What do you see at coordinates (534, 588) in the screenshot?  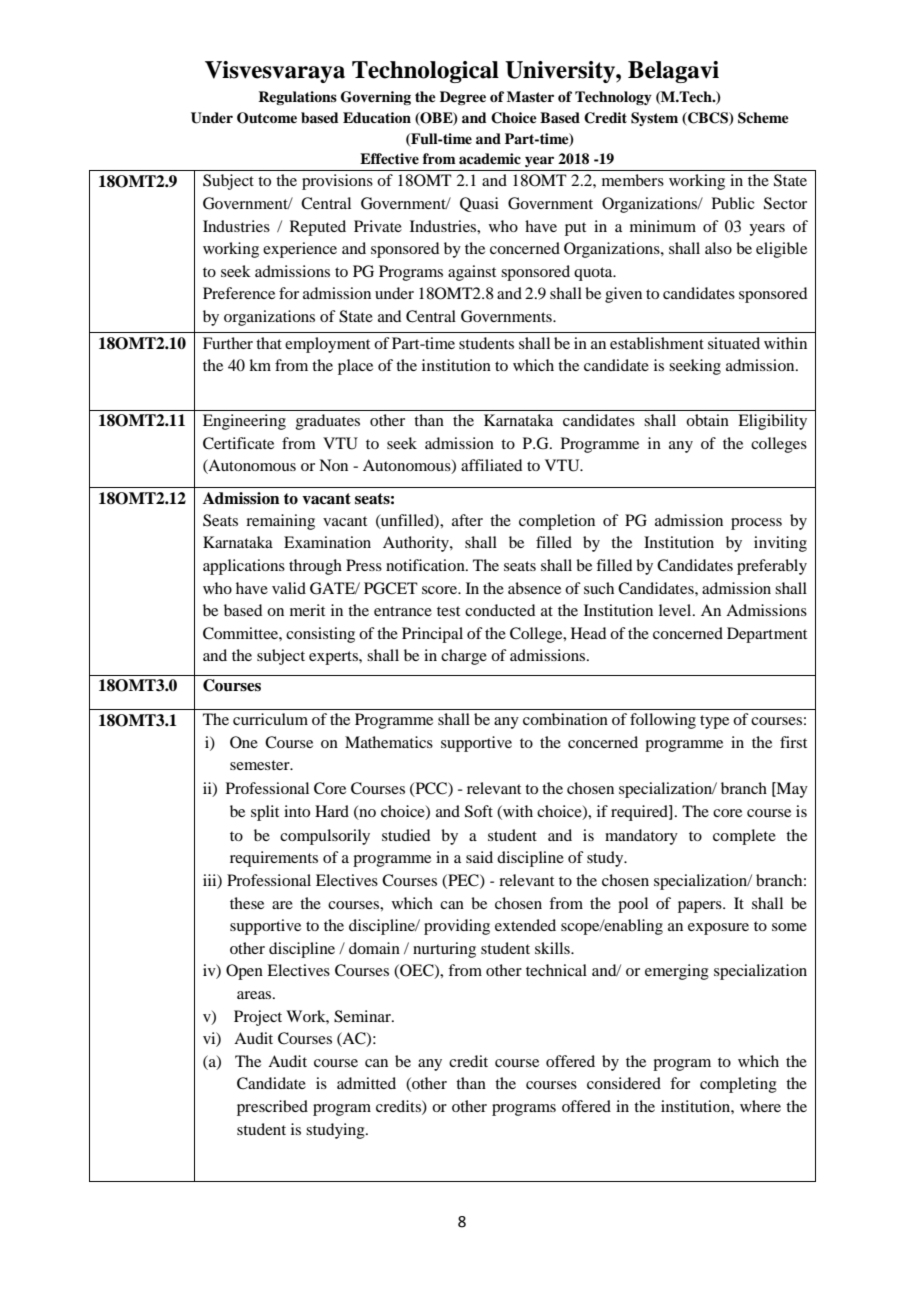 I see `absence` at bounding box center [534, 588].
